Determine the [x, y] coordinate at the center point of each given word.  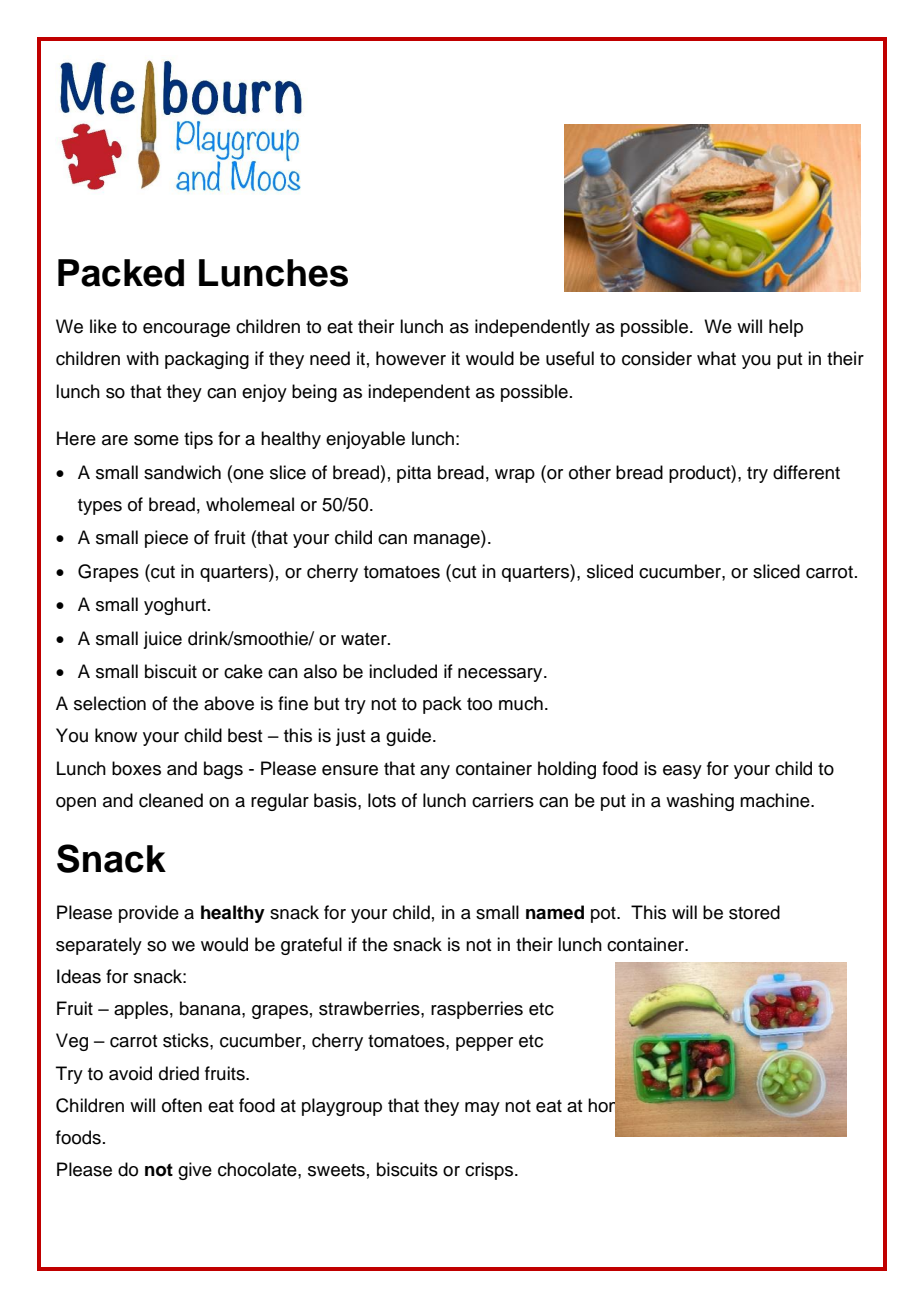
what [716, 358]
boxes [136, 768]
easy [682, 772]
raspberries [477, 1010]
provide [149, 914]
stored [754, 912]
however [411, 358]
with [142, 358]
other [590, 472]
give [195, 1171]
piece [166, 539]
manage [448, 541]
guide [408, 737]
